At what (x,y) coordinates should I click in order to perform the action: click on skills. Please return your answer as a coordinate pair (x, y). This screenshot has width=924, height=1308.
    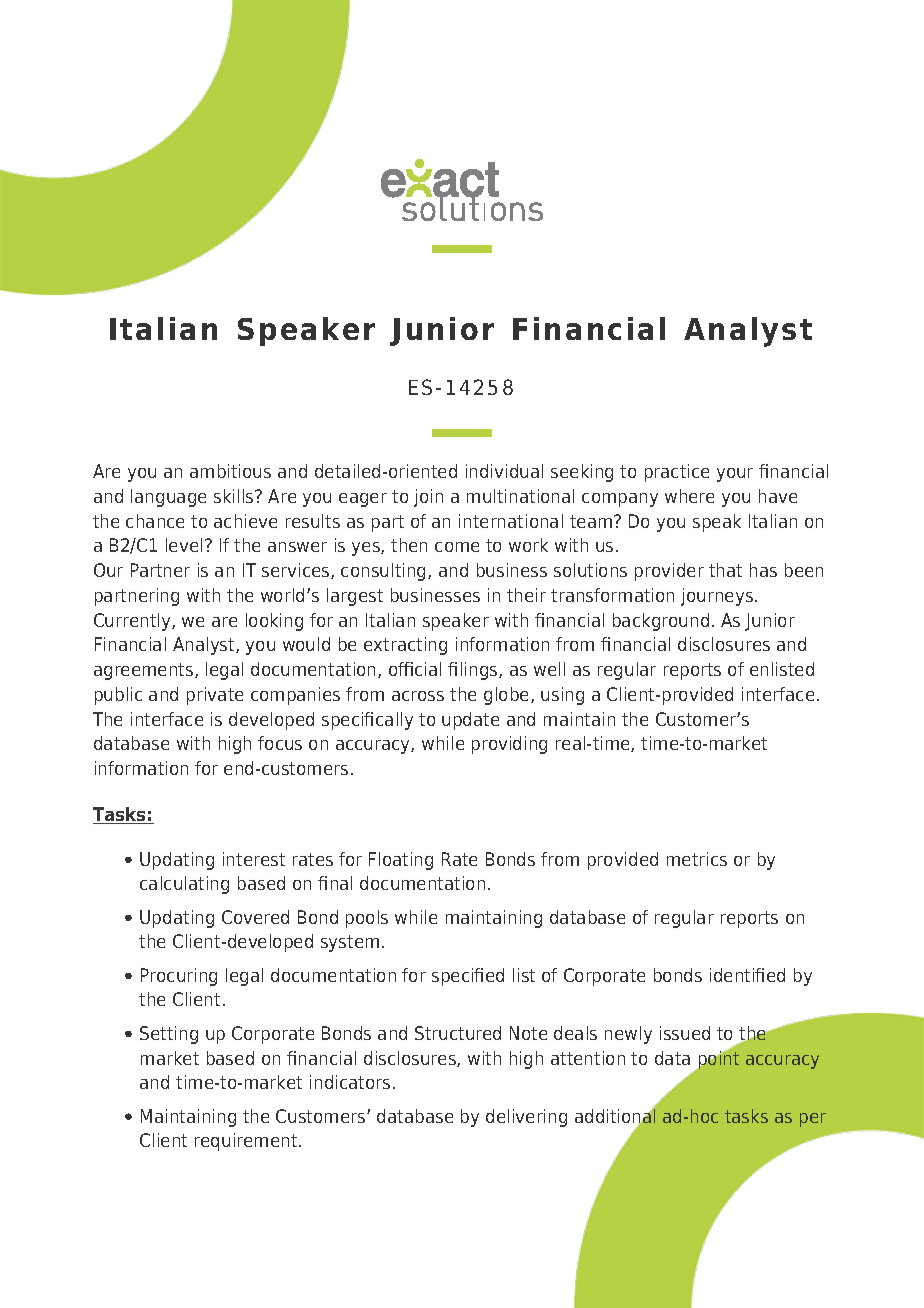
    Looking at the image, I should click on (235, 496).
